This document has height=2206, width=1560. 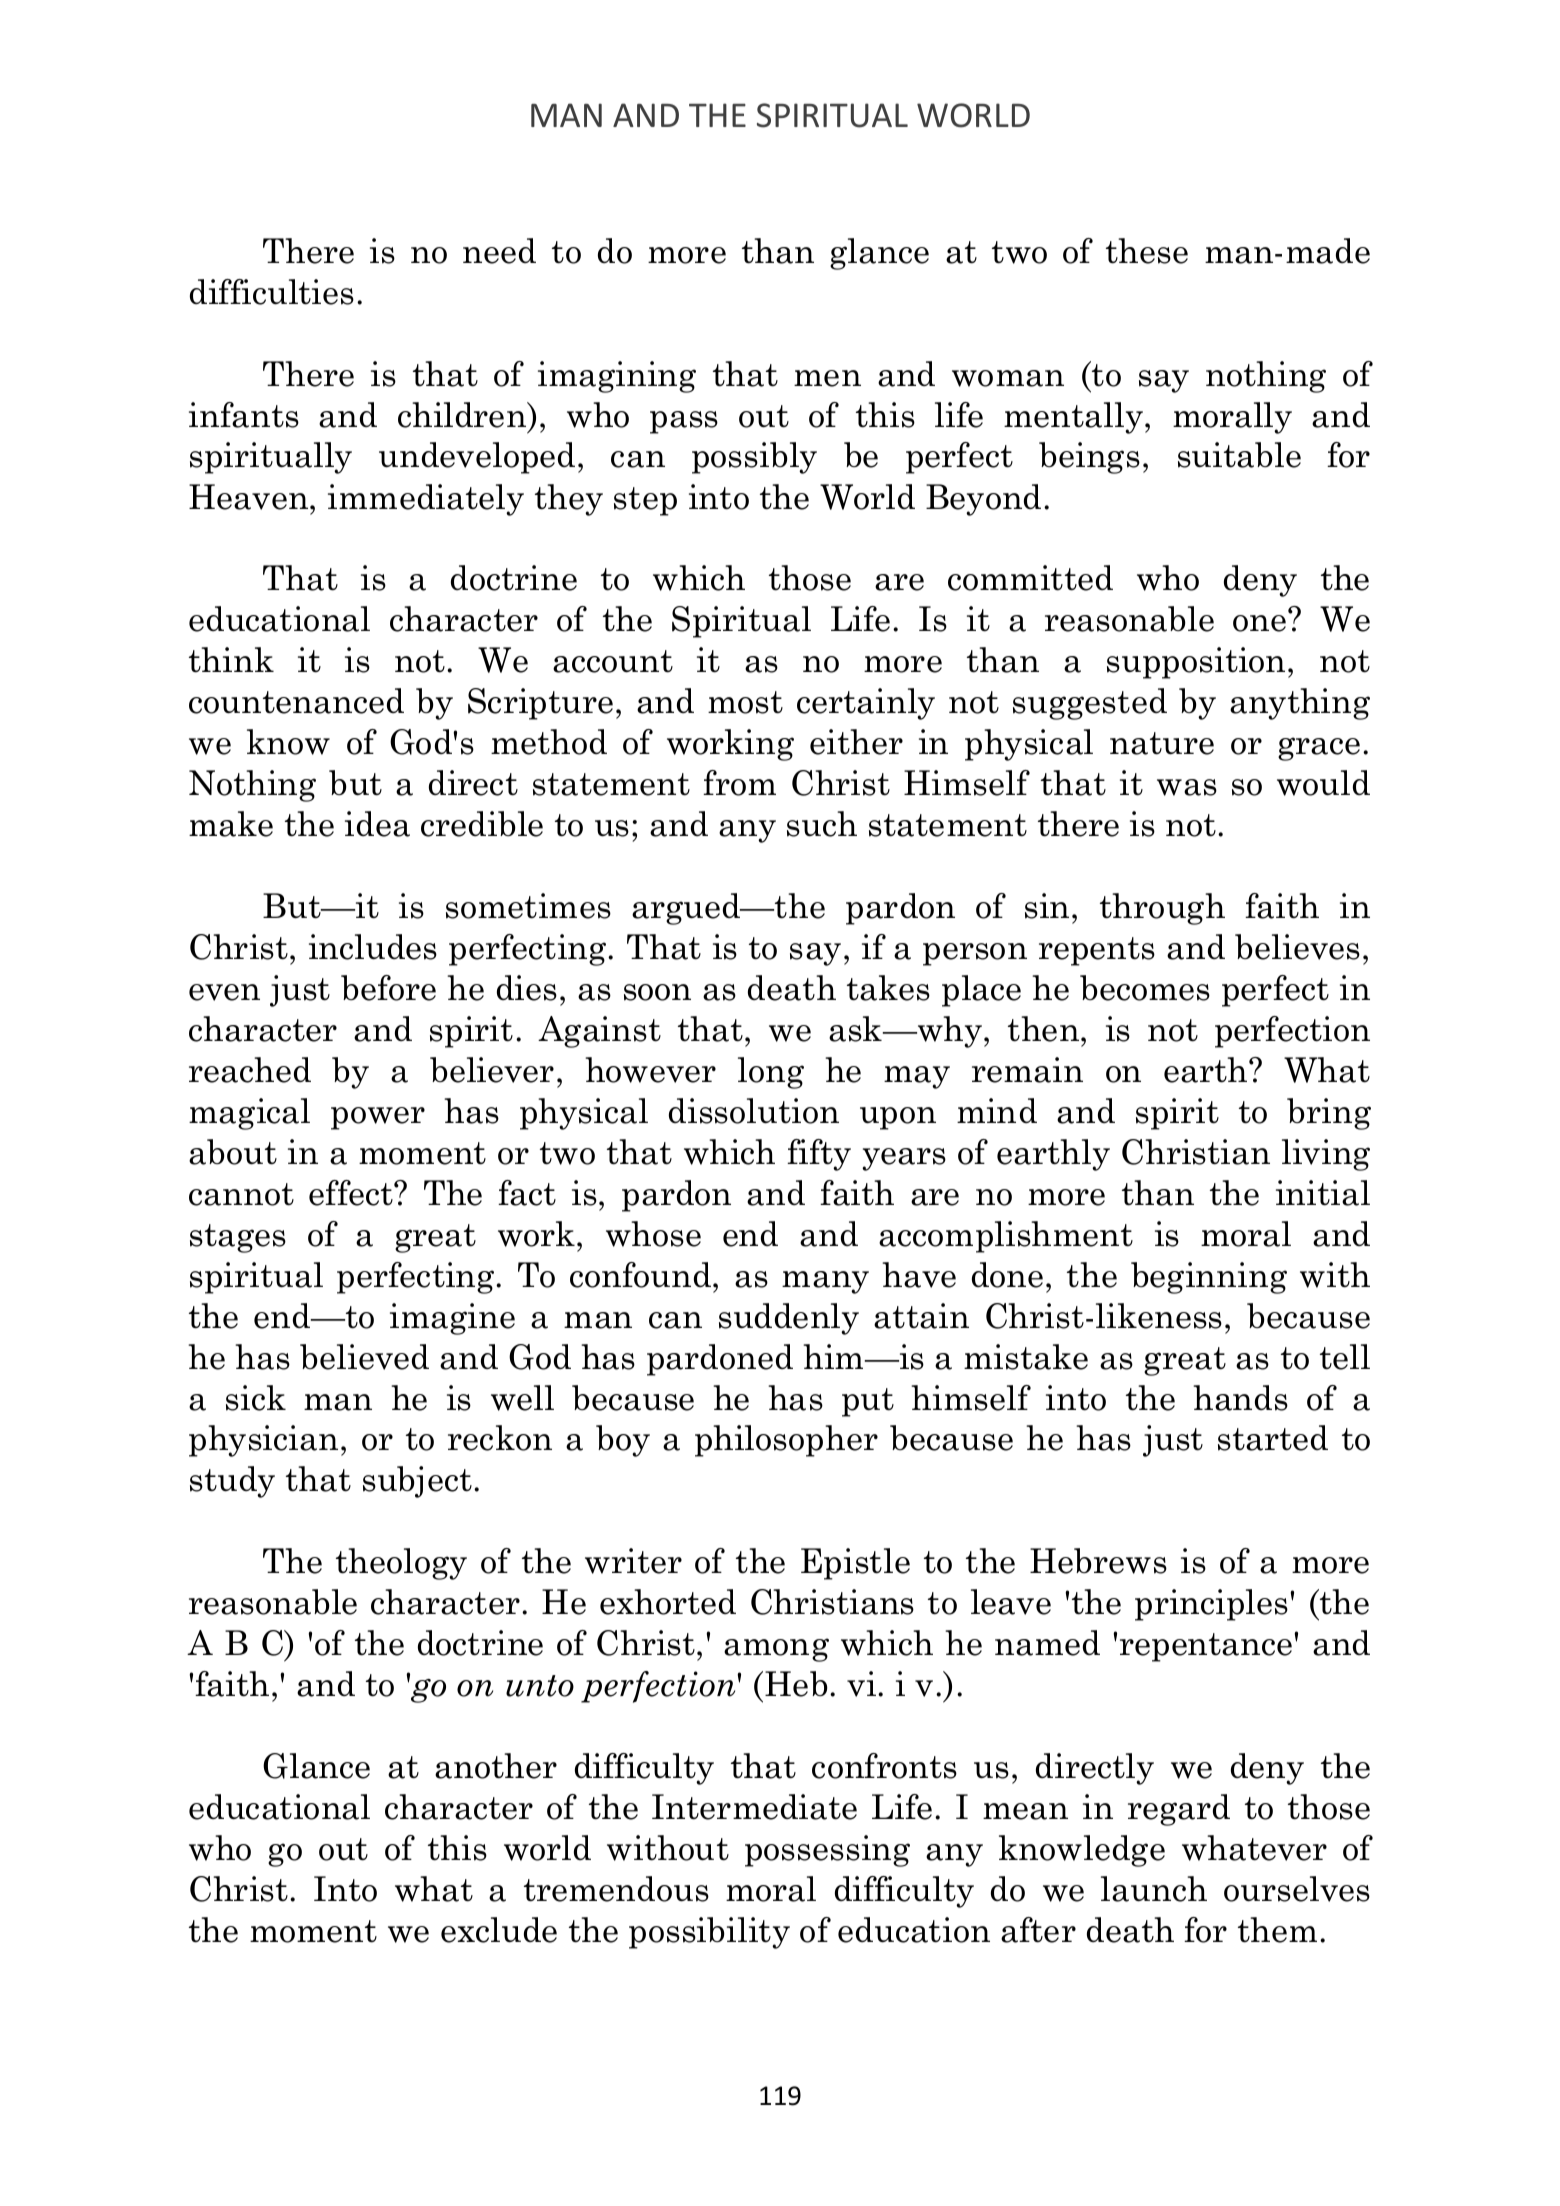 What do you see at coordinates (1329, 1114) in the document?
I see `bring` at bounding box center [1329, 1114].
